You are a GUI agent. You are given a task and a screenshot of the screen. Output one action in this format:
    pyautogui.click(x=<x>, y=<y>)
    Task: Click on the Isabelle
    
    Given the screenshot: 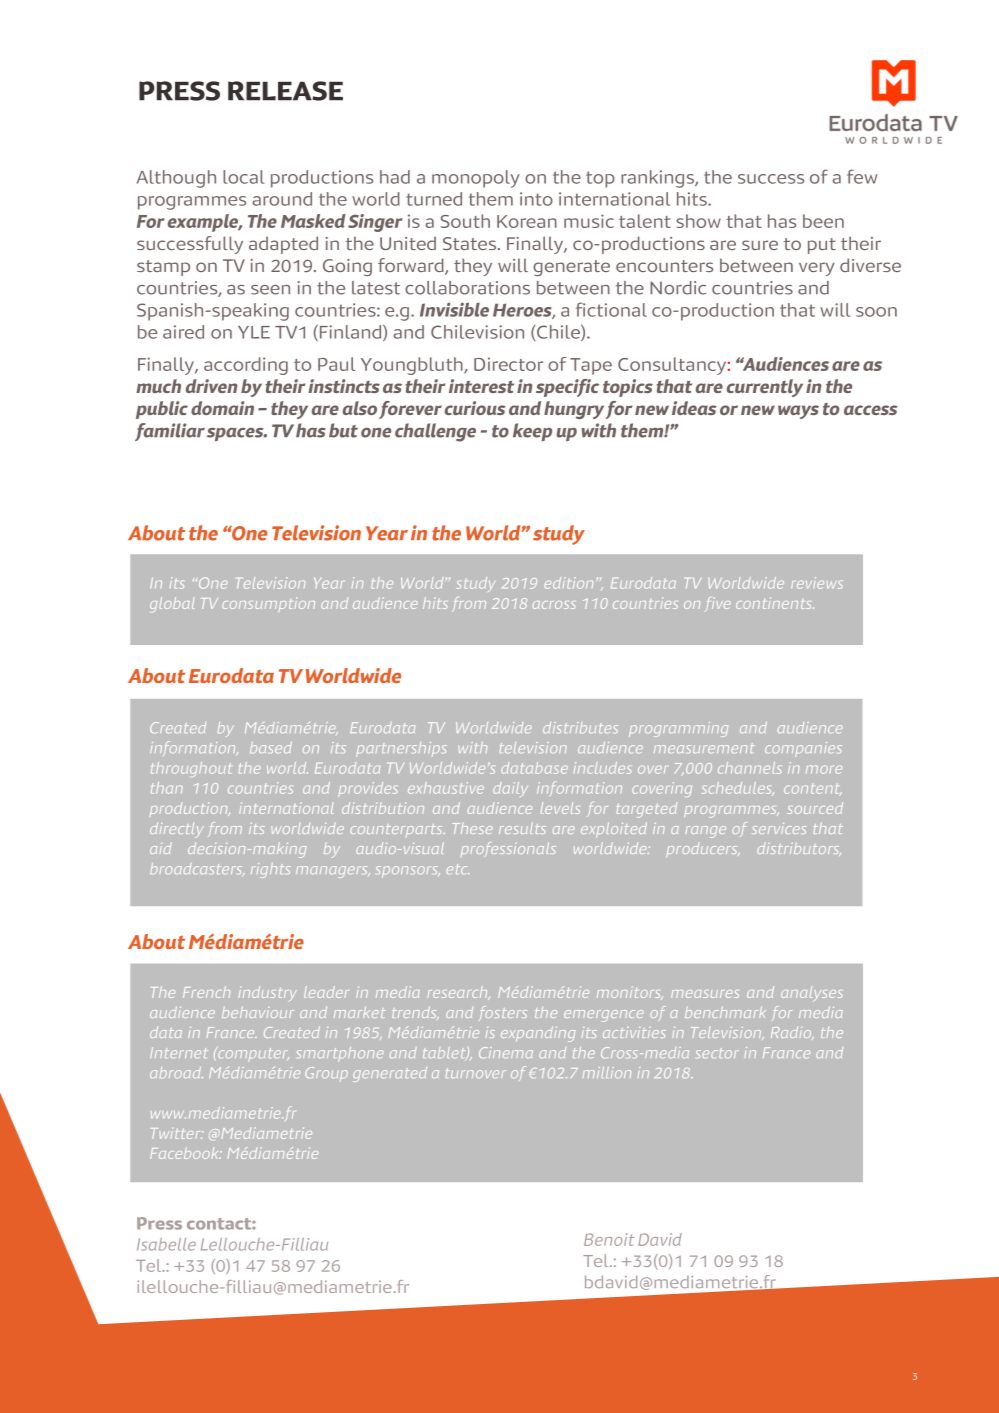 What is the action you would take?
    pyautogui.click(x=166, y=1244)
